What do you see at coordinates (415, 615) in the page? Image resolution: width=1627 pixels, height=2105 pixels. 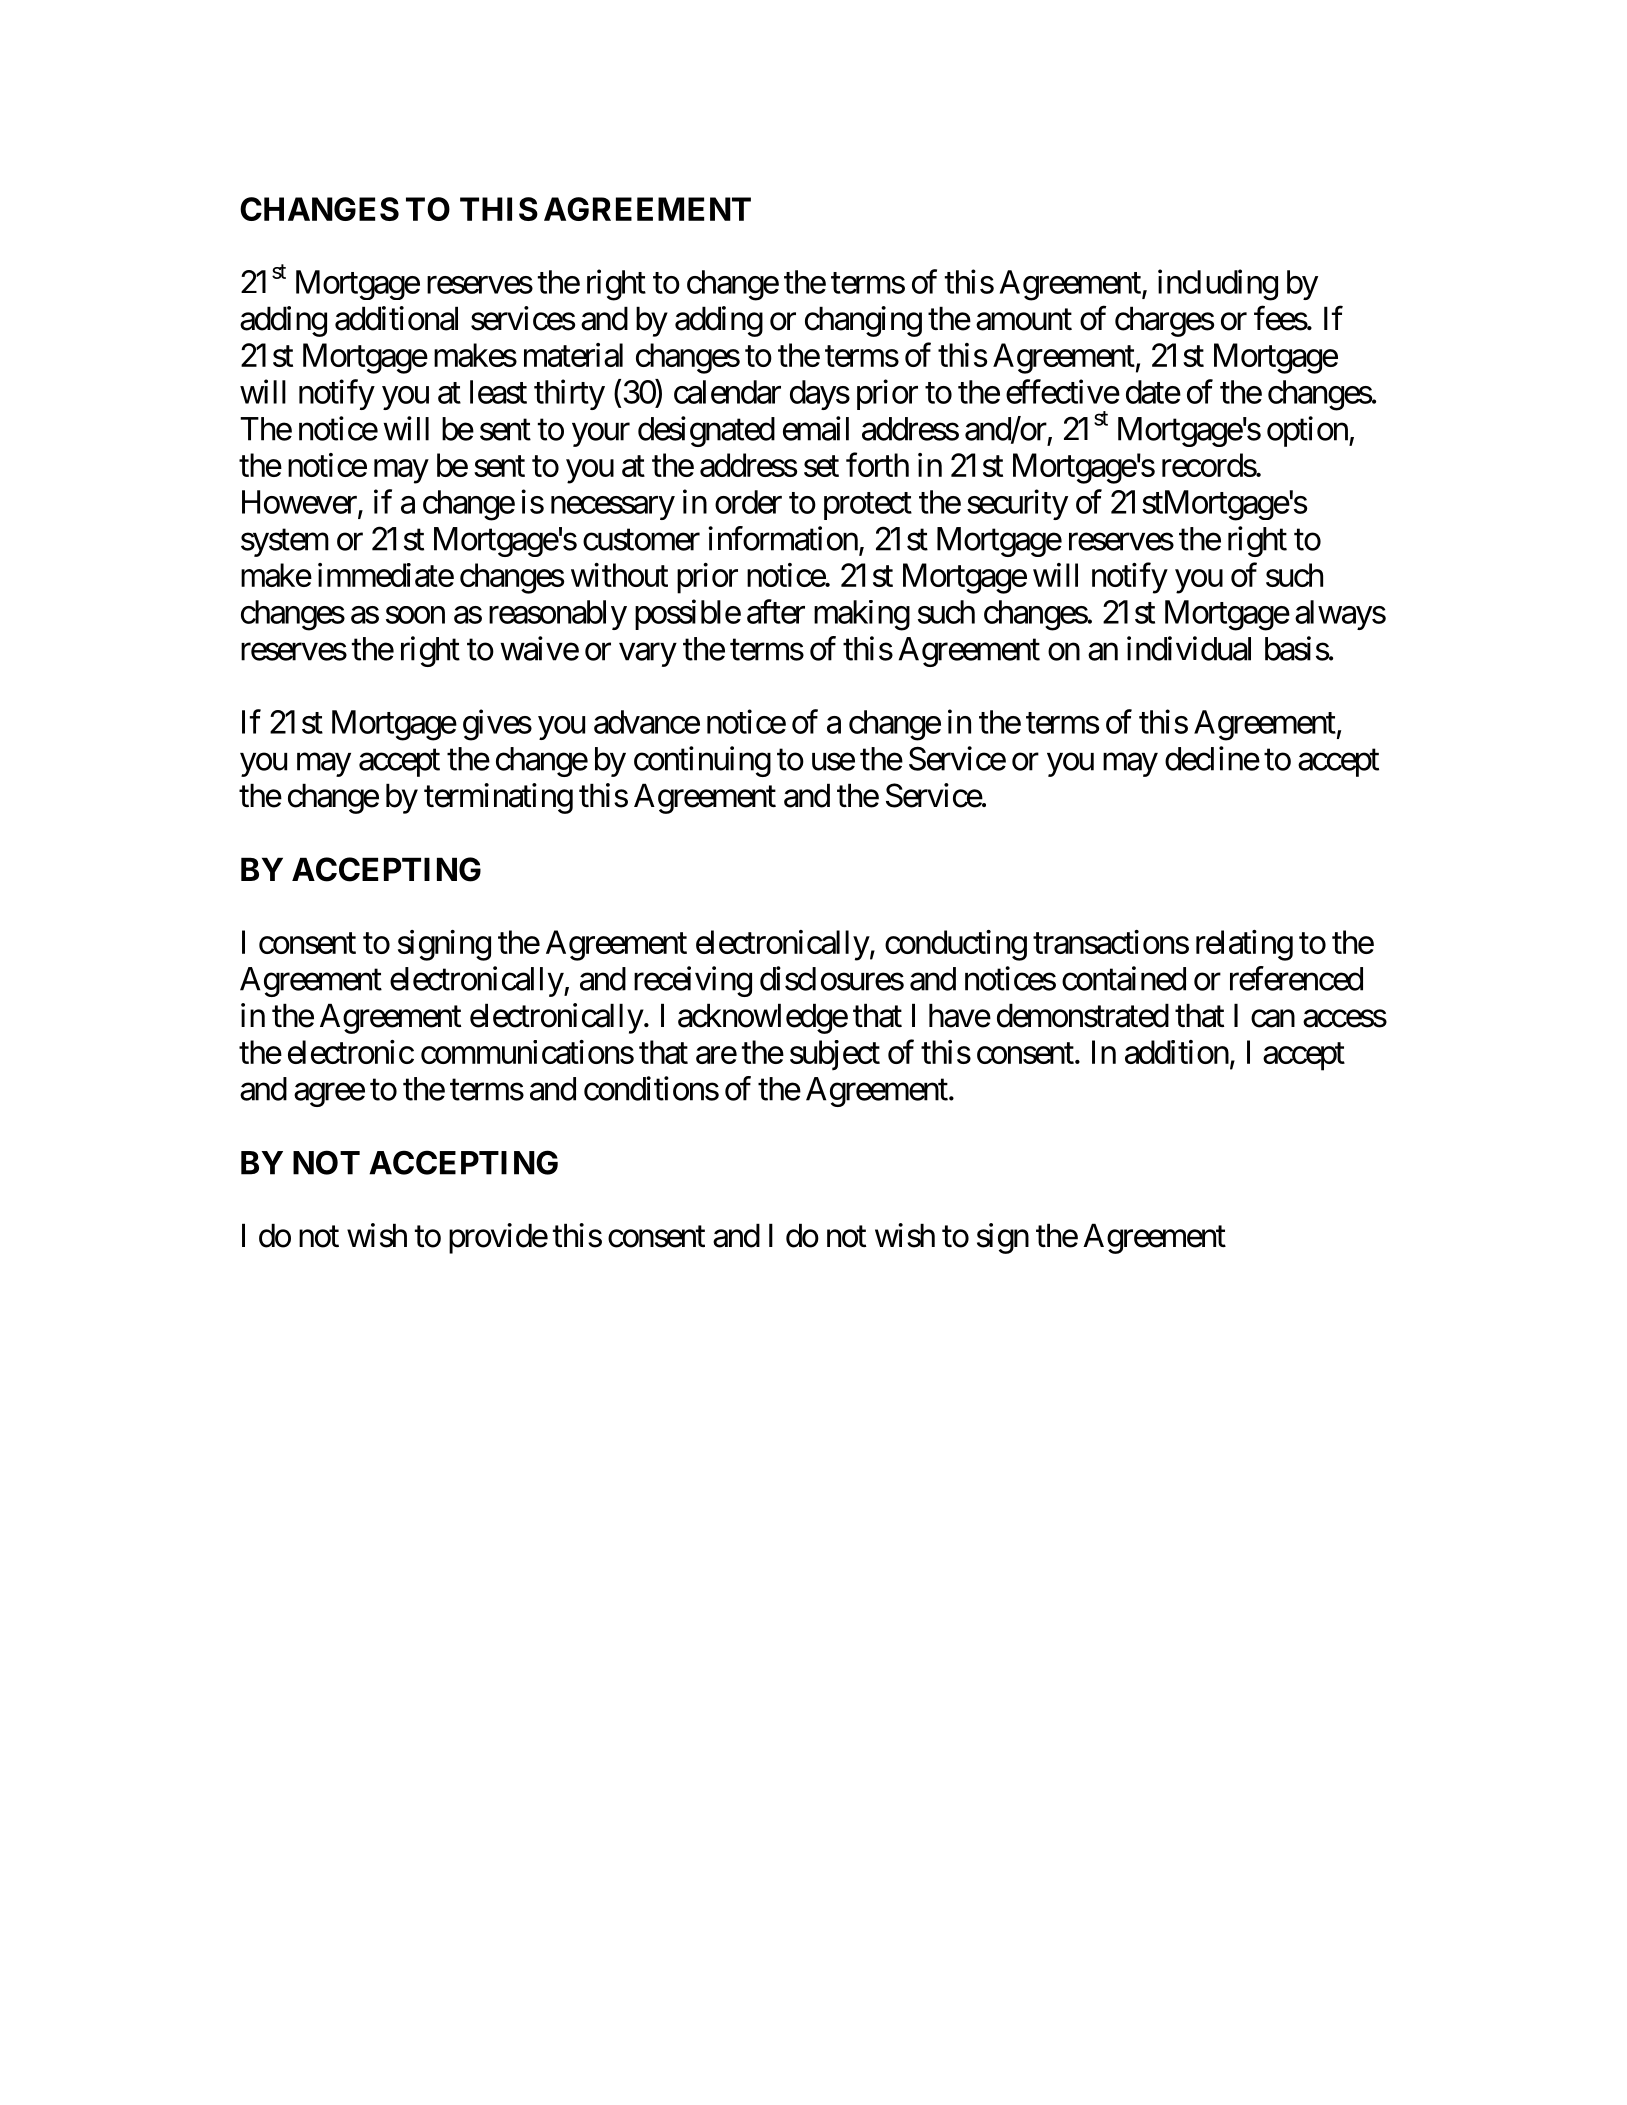 I see `soon` at bounding box center [415, 615].
